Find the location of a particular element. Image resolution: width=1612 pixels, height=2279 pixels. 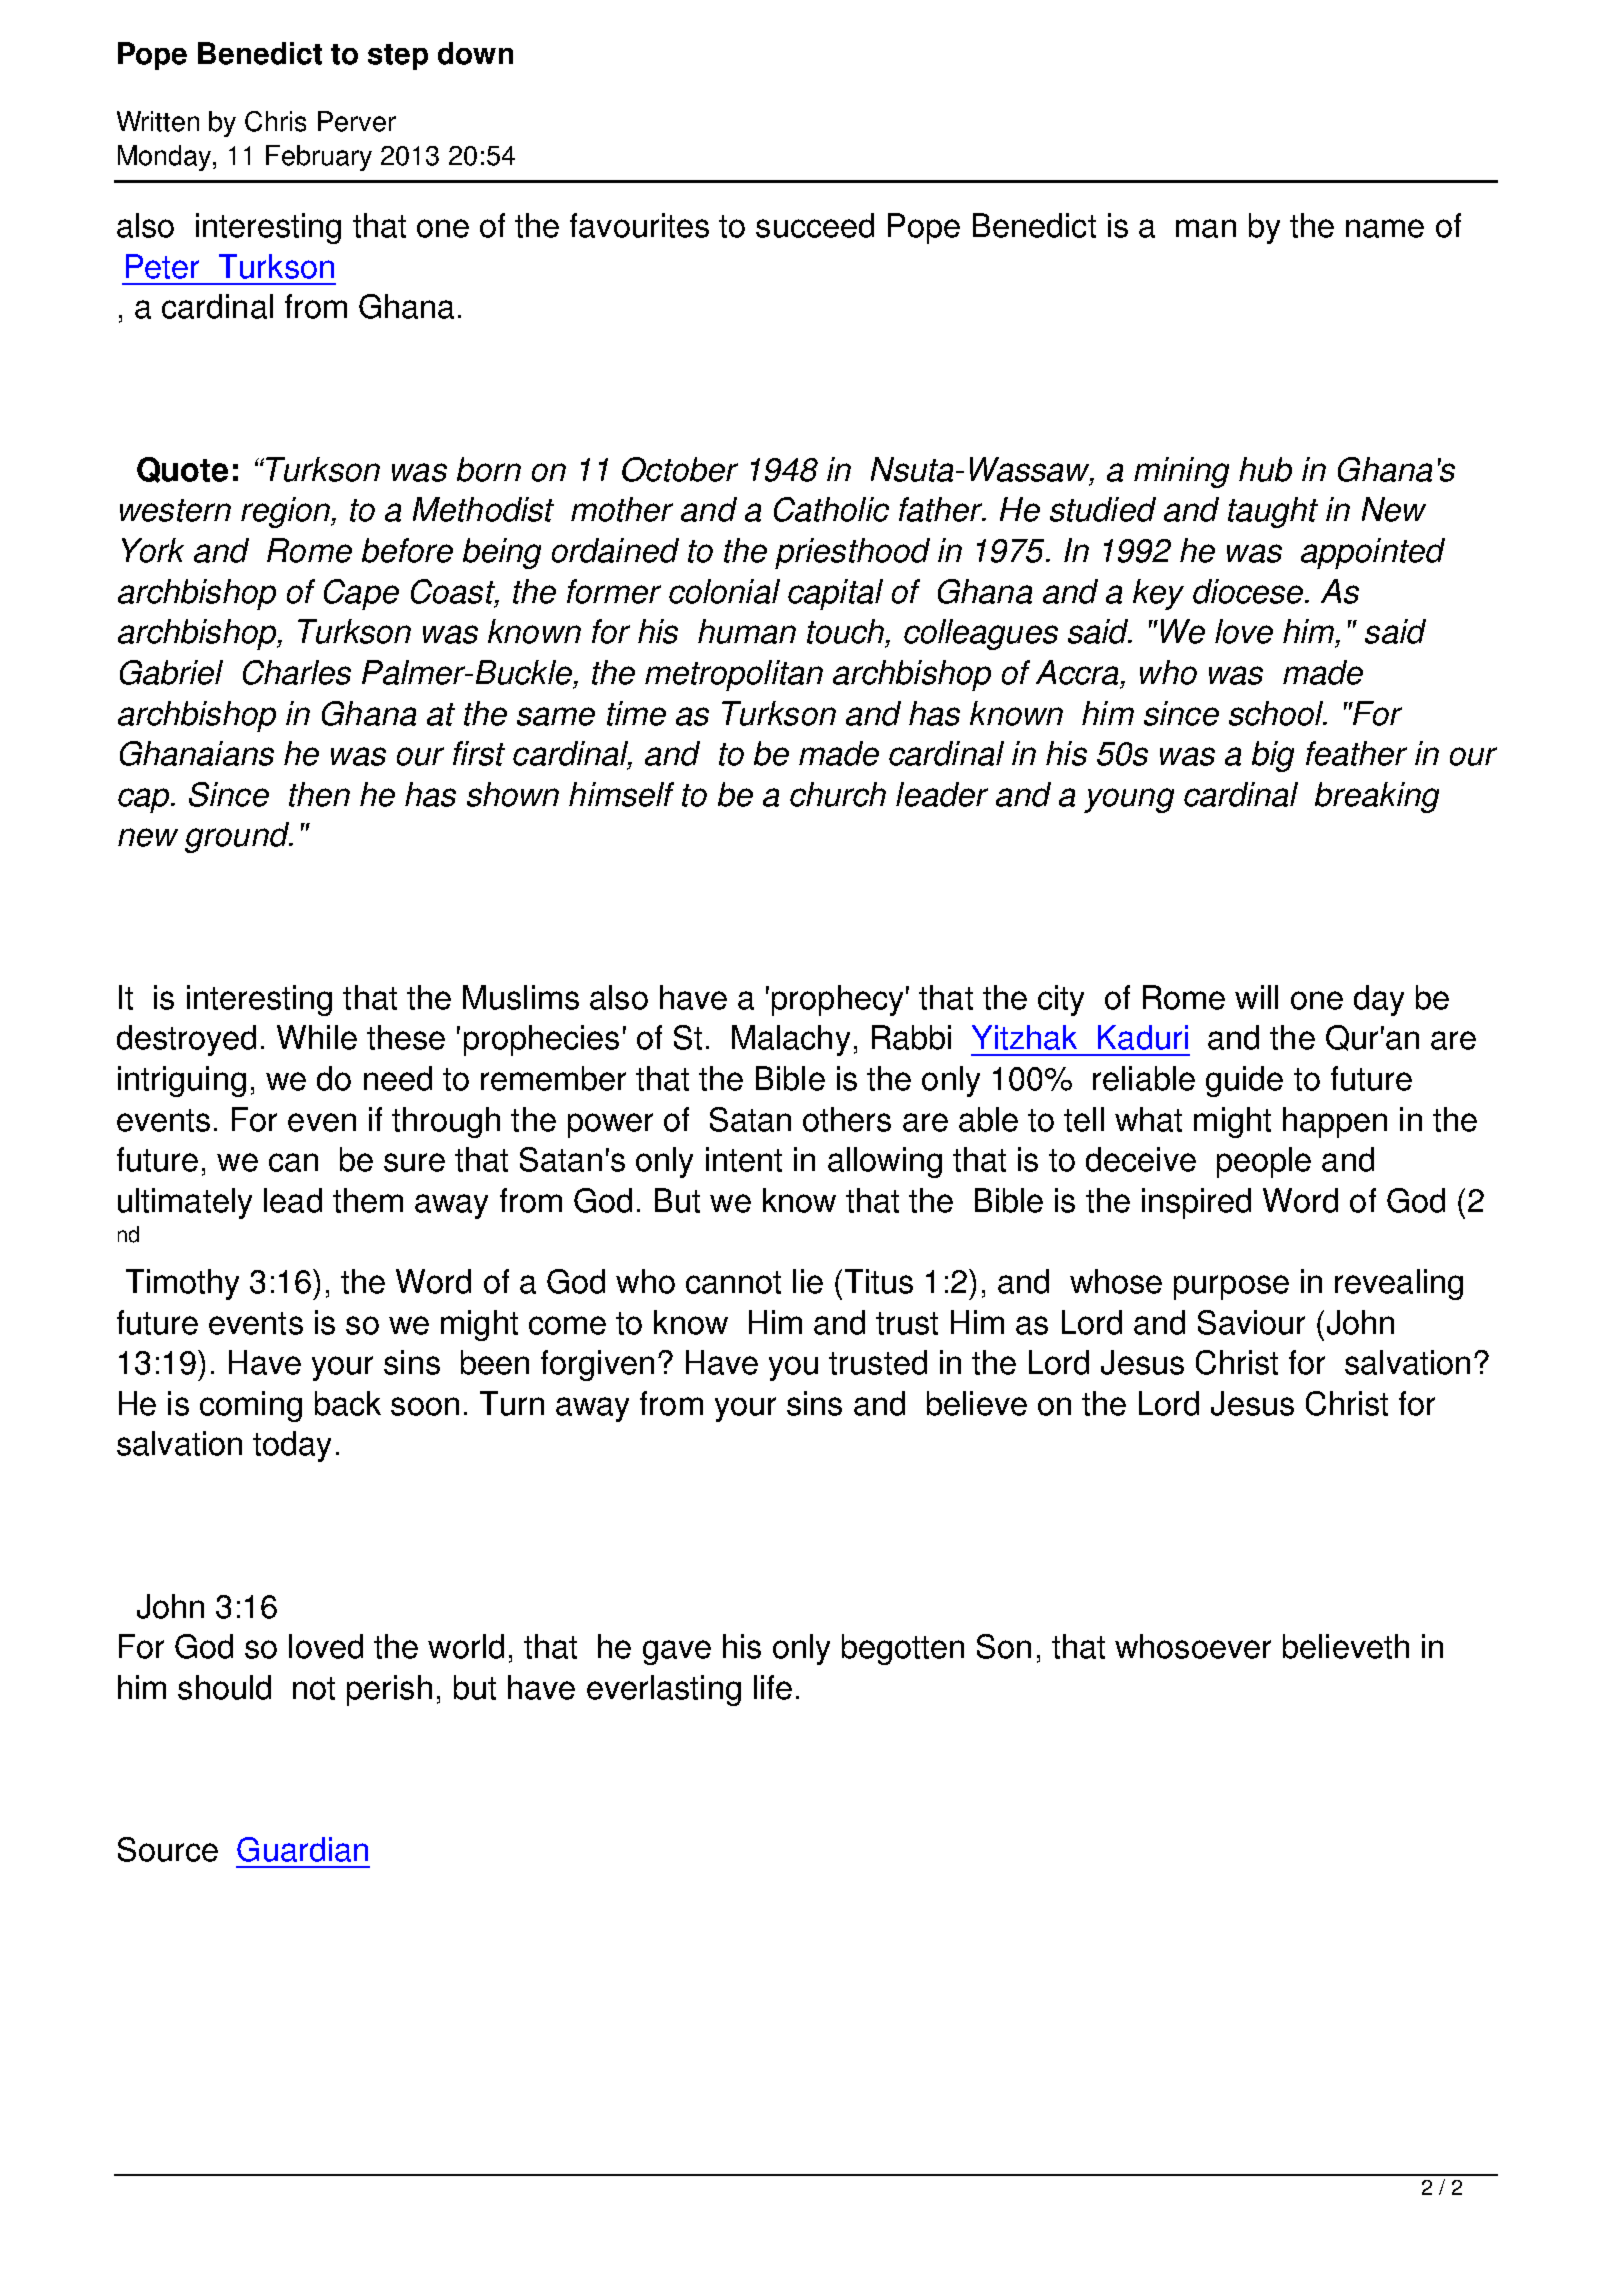

February is located at coordinates (319, 158).
